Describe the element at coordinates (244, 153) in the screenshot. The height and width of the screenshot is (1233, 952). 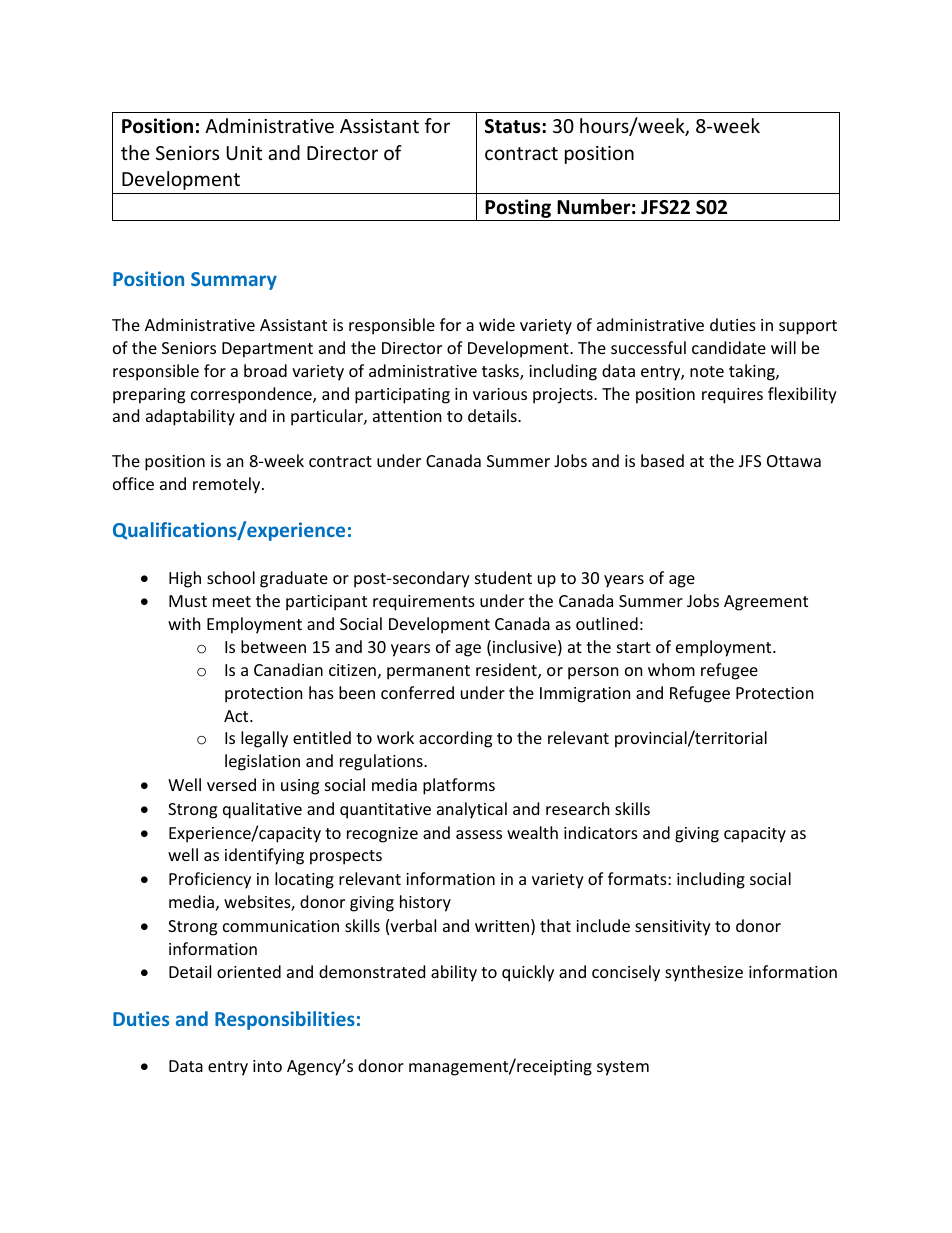
I see `Unit` at that location.
